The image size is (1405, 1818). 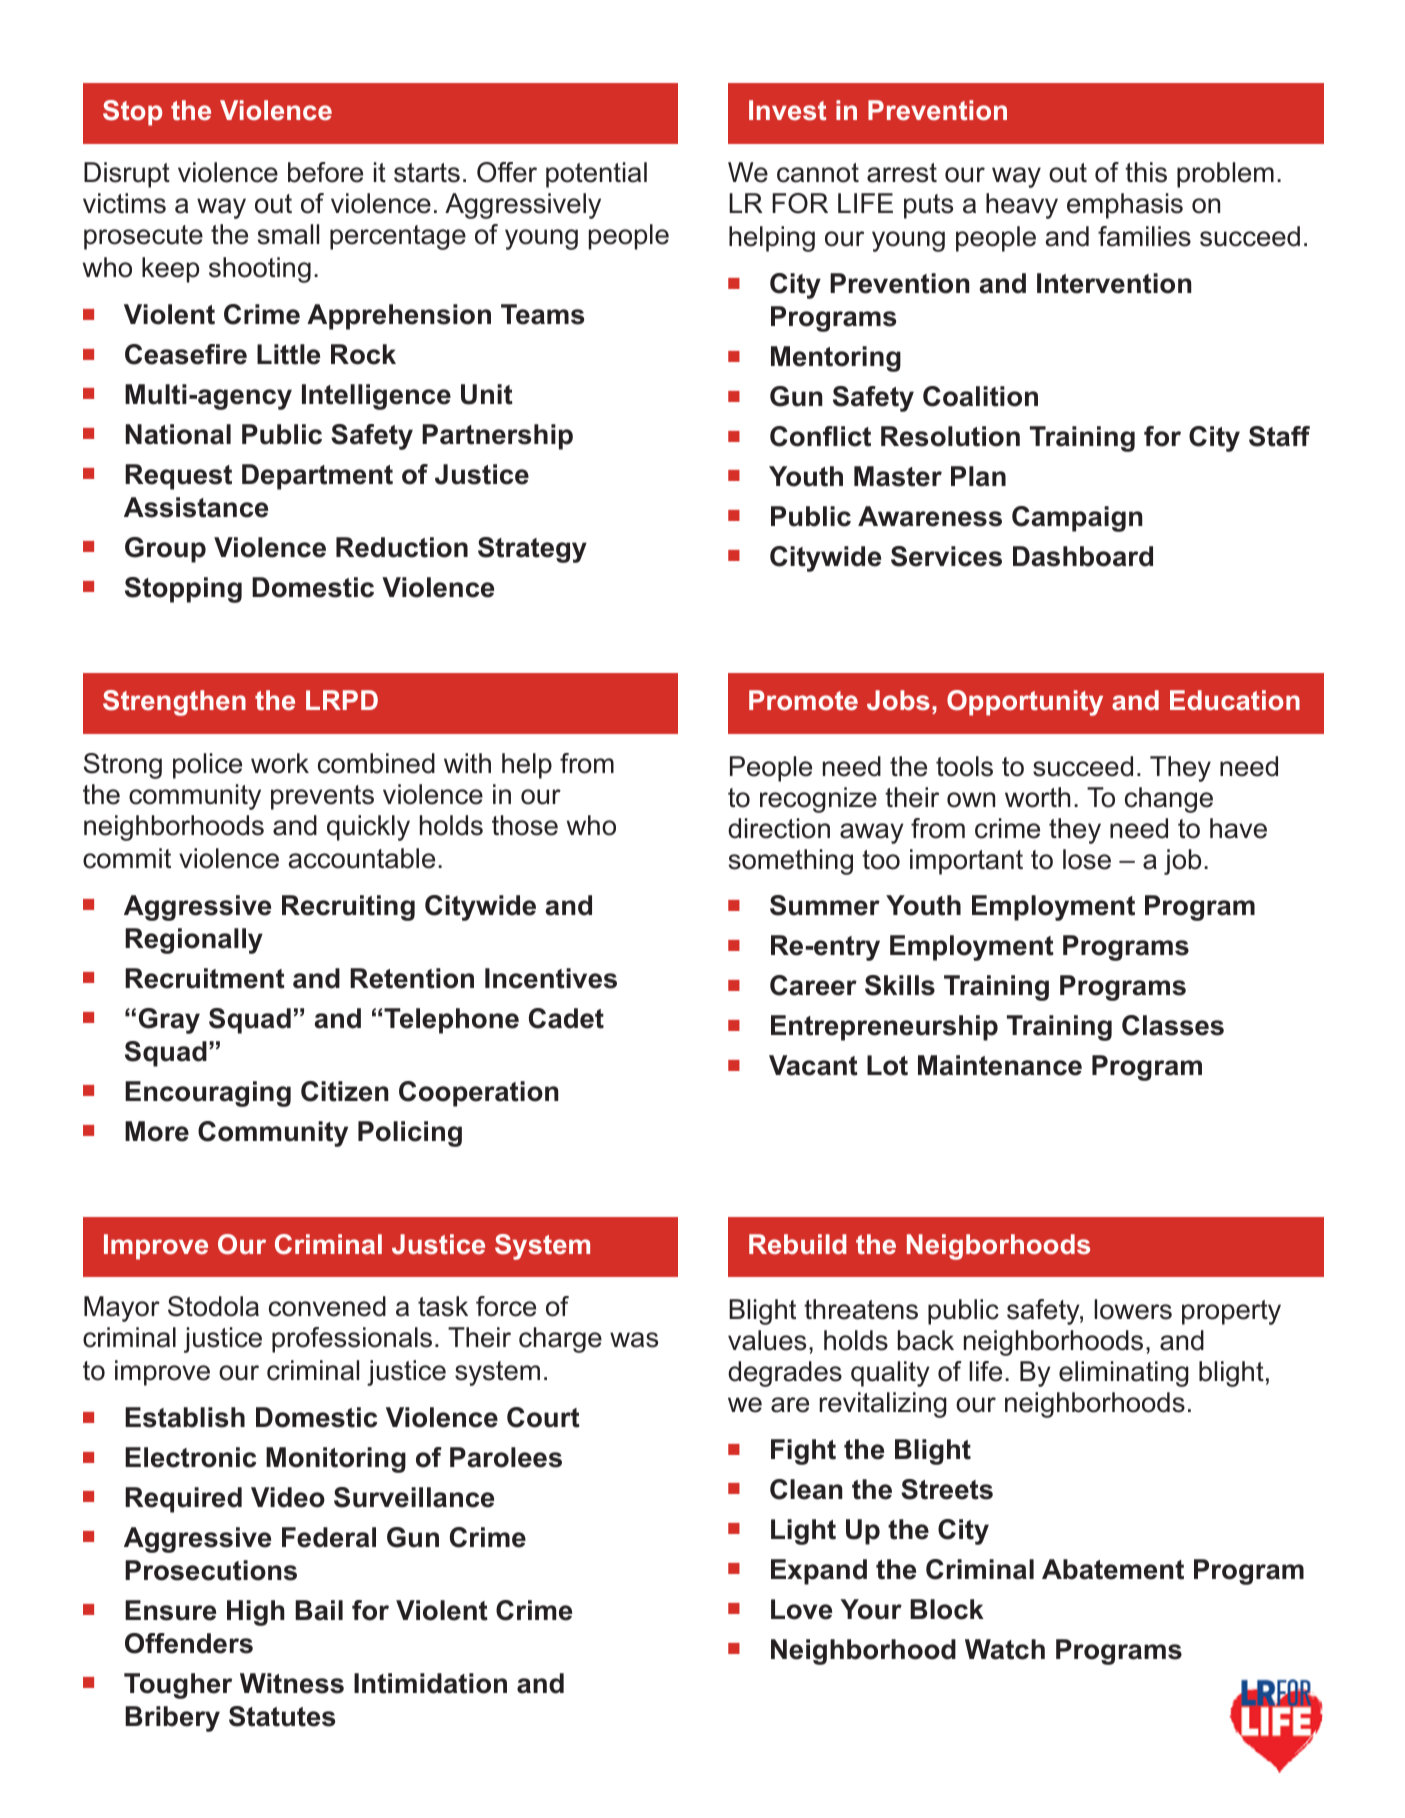 What do you see at coordinates (1146, 172) in the screenshot?
I see `this` at bounding box center [1146, 172].
